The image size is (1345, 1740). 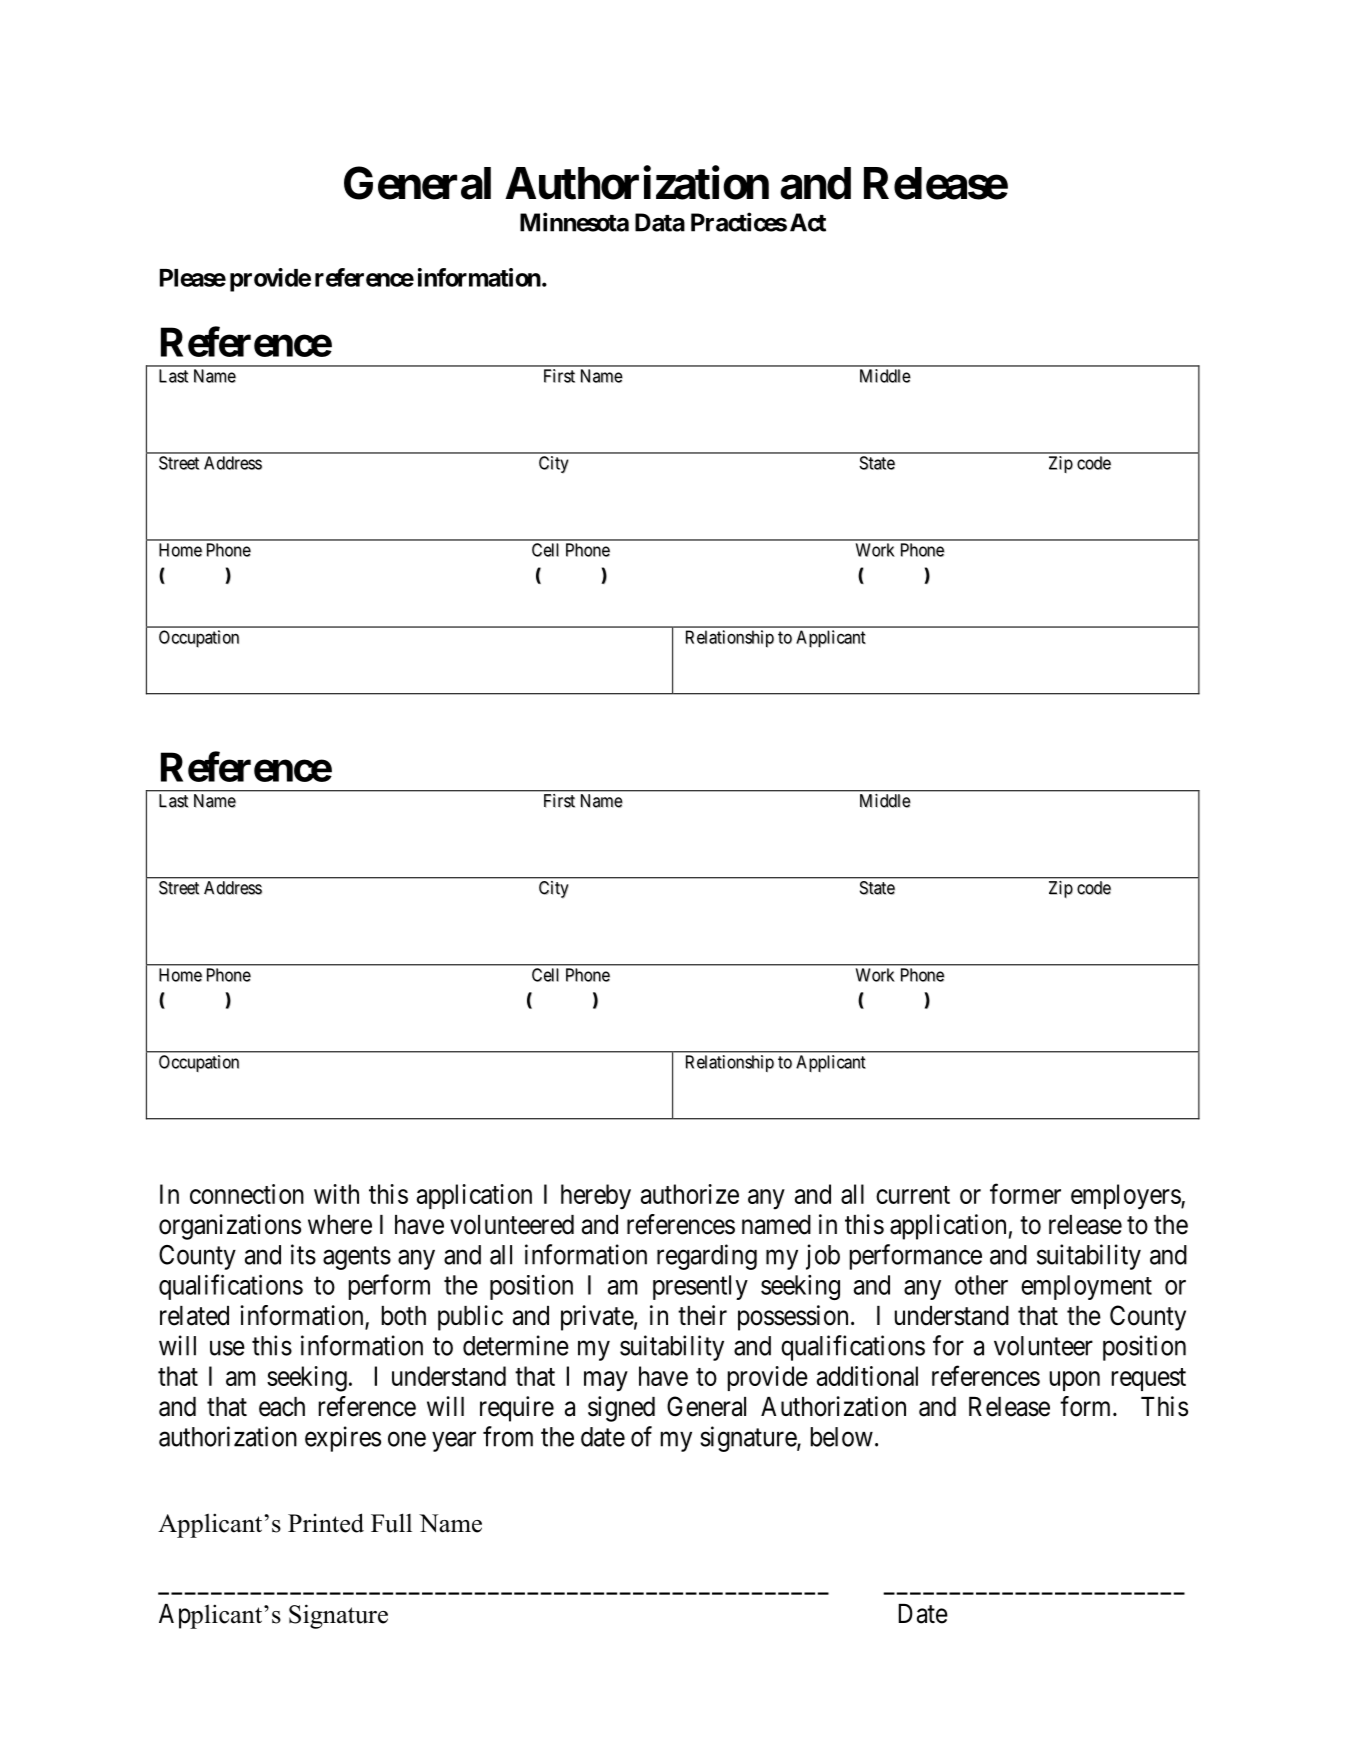 I want to click on current, so click(x=913, y=1195).
